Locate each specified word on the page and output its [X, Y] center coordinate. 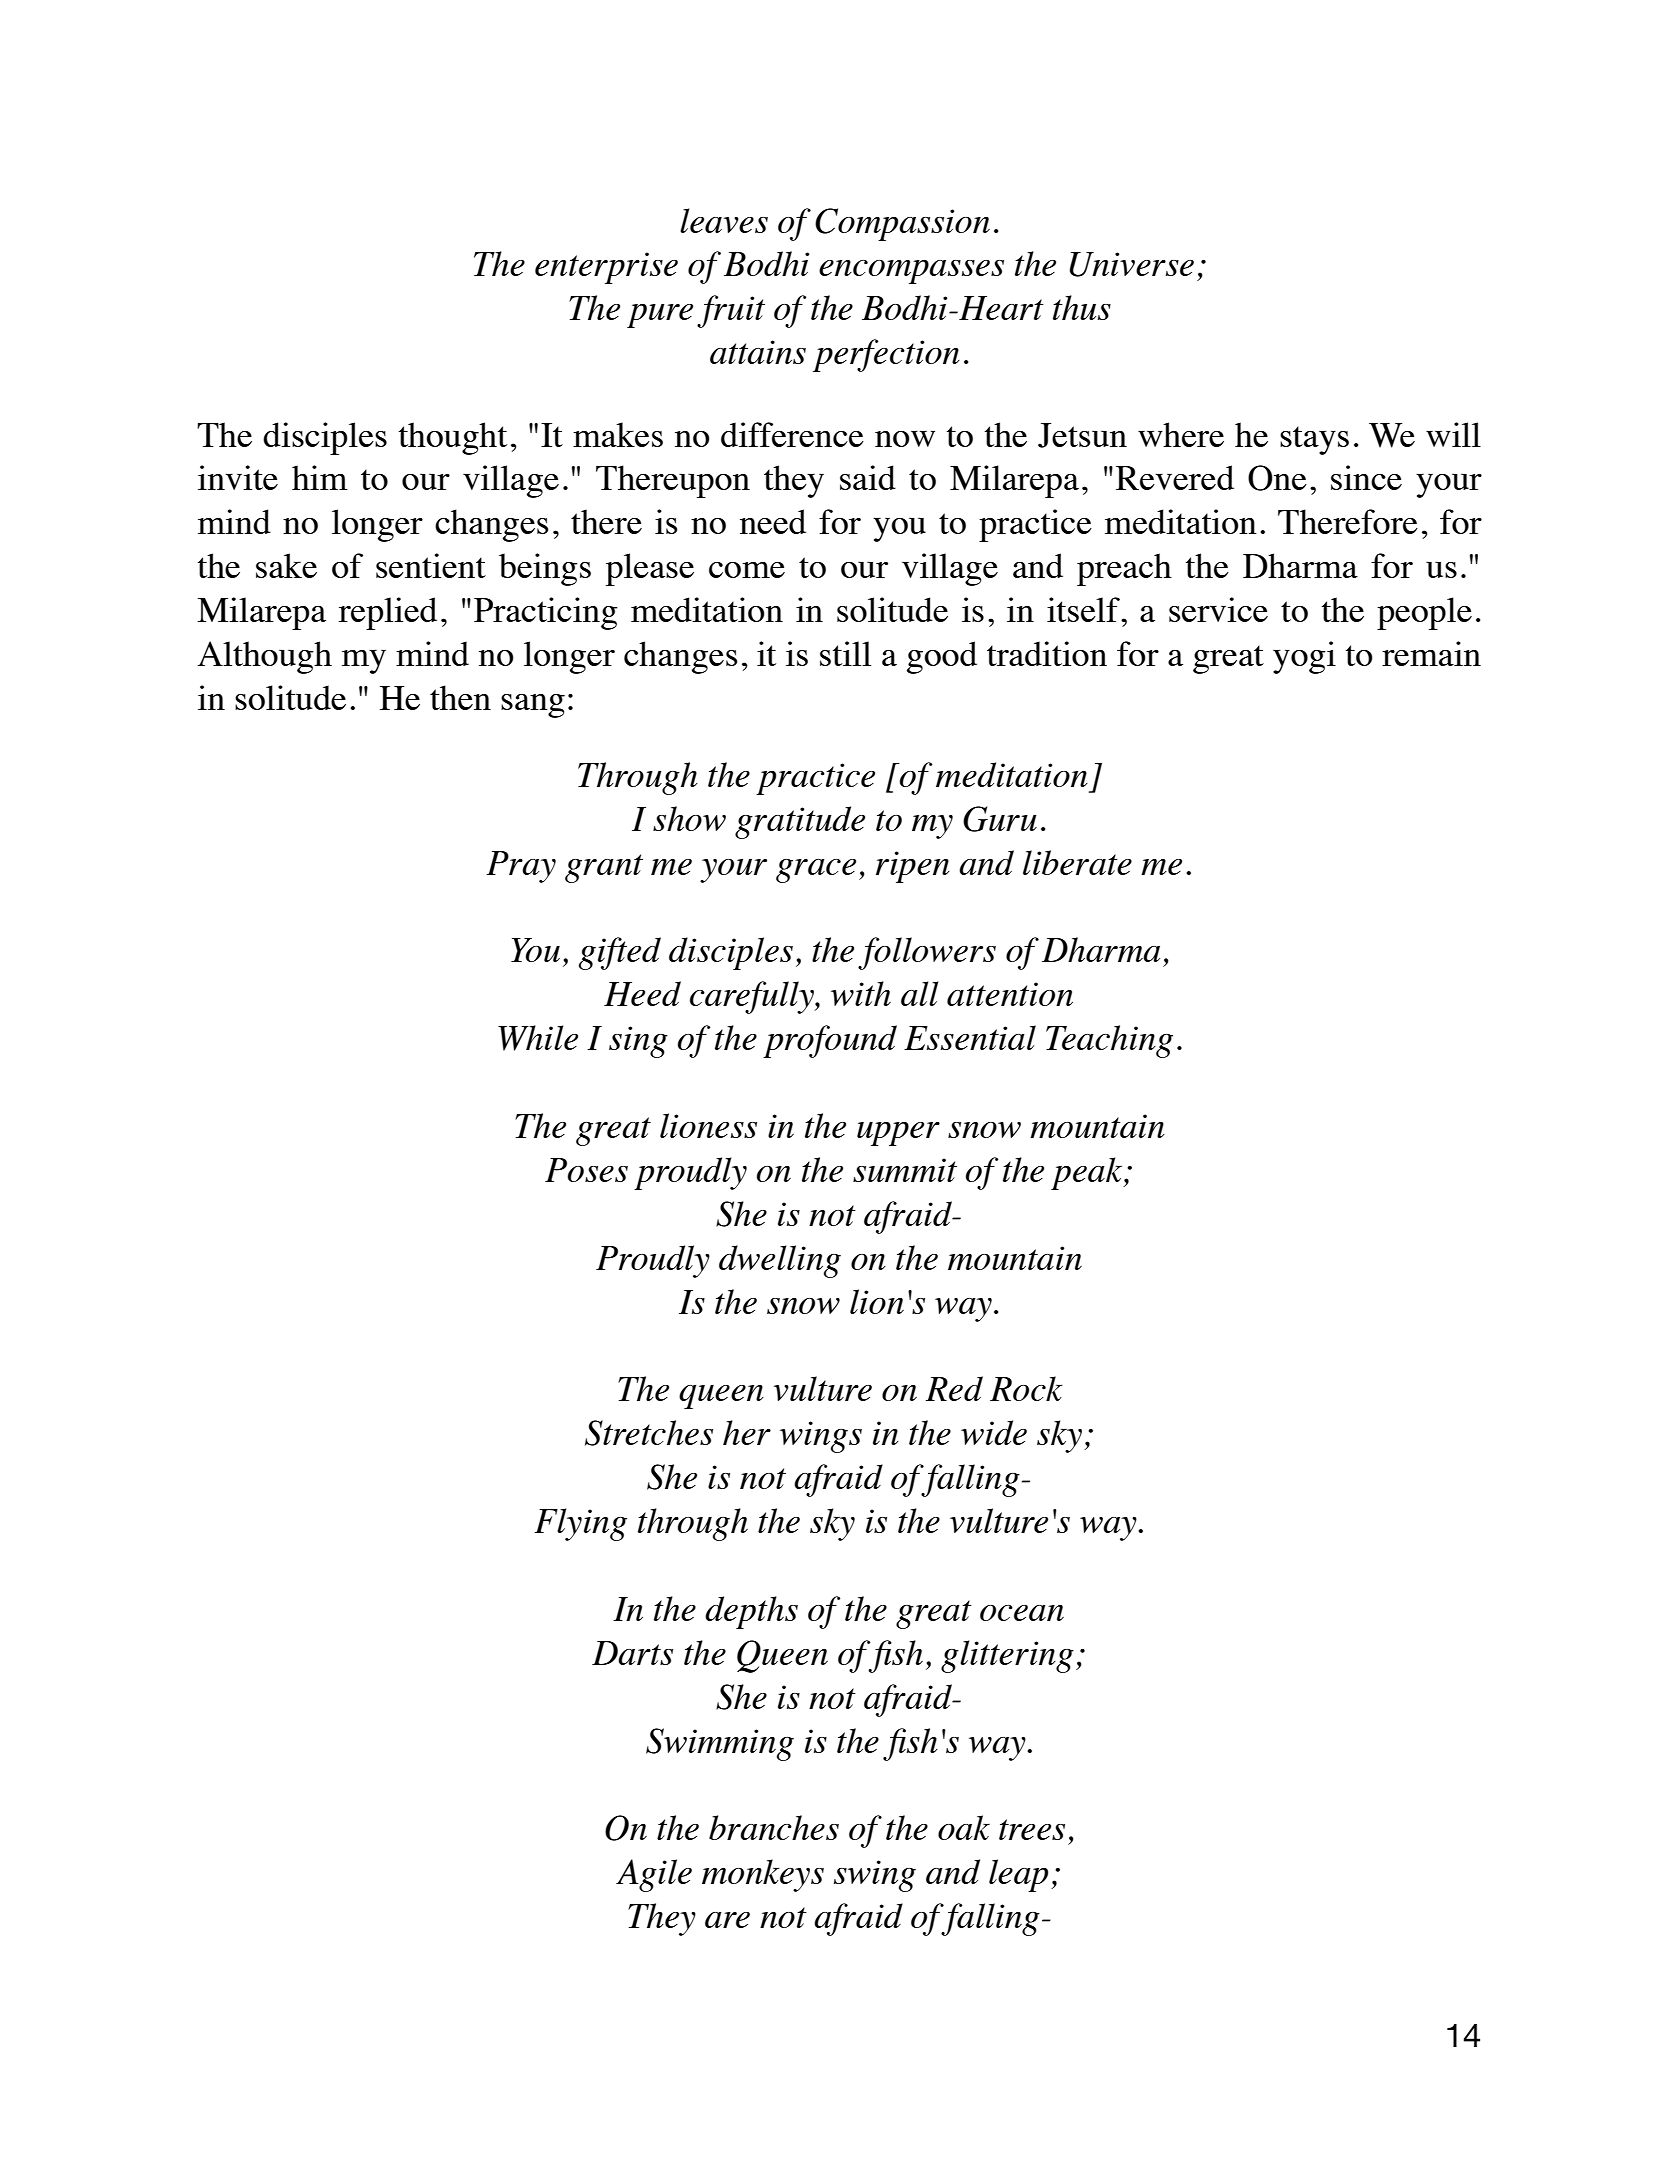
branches [774, 1827]
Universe [1132, 264]
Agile [654, 1875]
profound [830, 1041]
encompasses [911, 272]
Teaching [1109, 1041]
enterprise [606, 268]
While [538, 1038]
